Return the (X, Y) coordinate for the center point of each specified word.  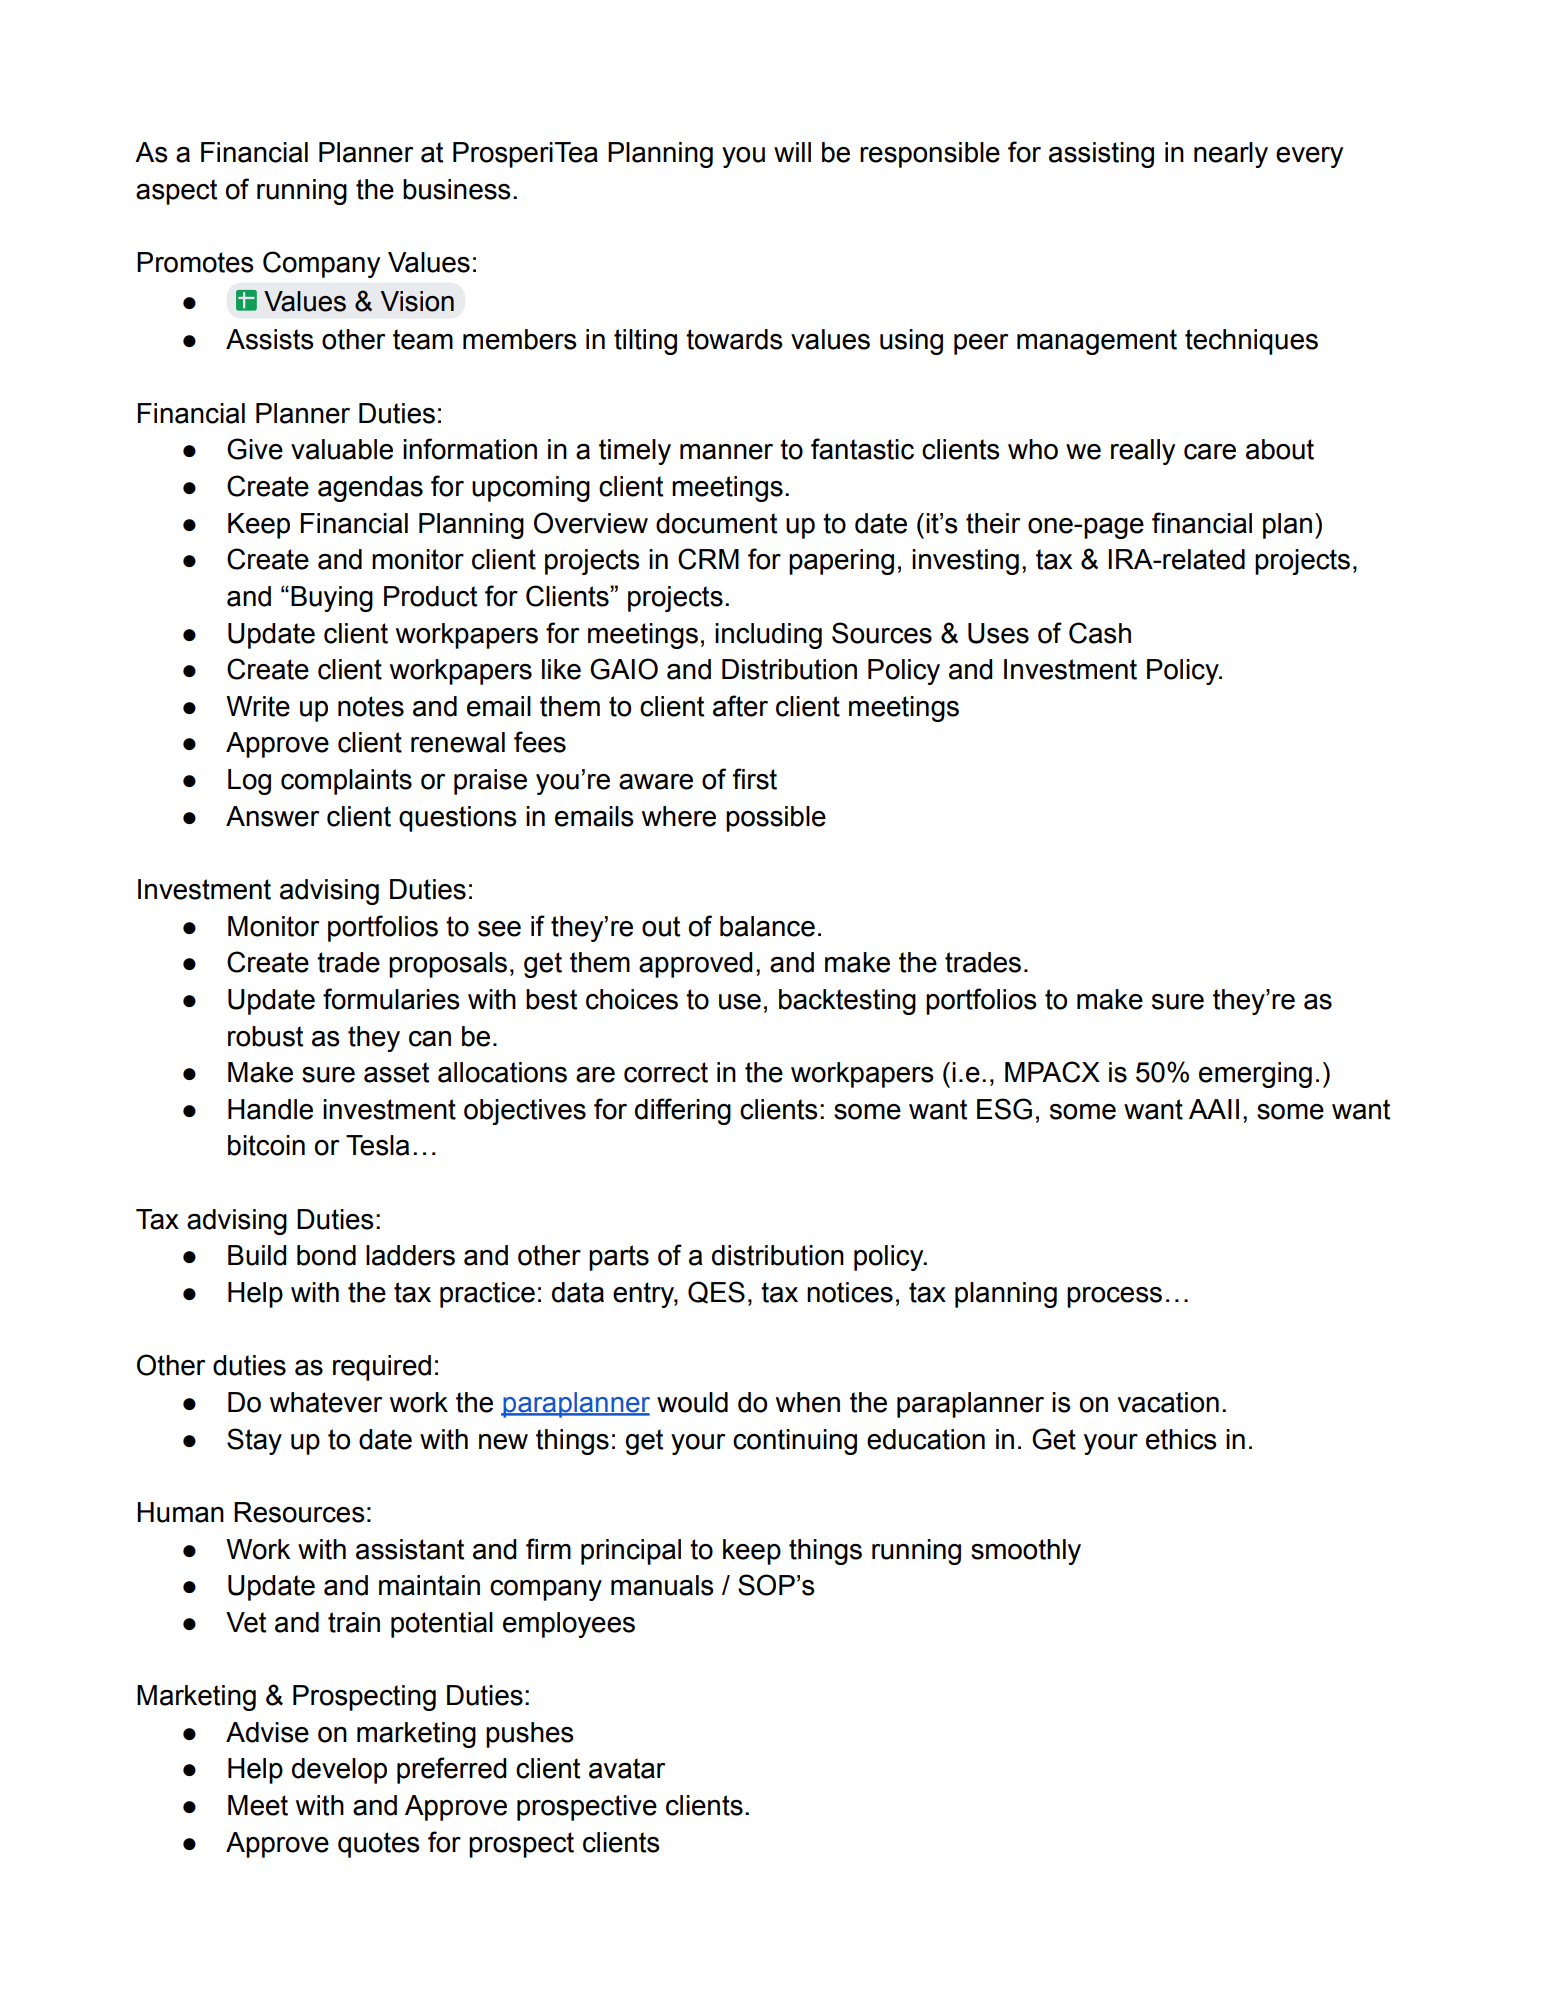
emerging (1255, 1075)
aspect (176, 192)
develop (339, 1771)
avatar (627, 1768)
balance (767, 926)
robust (265, 1036)
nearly (1231, 155)
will (792, 152)
